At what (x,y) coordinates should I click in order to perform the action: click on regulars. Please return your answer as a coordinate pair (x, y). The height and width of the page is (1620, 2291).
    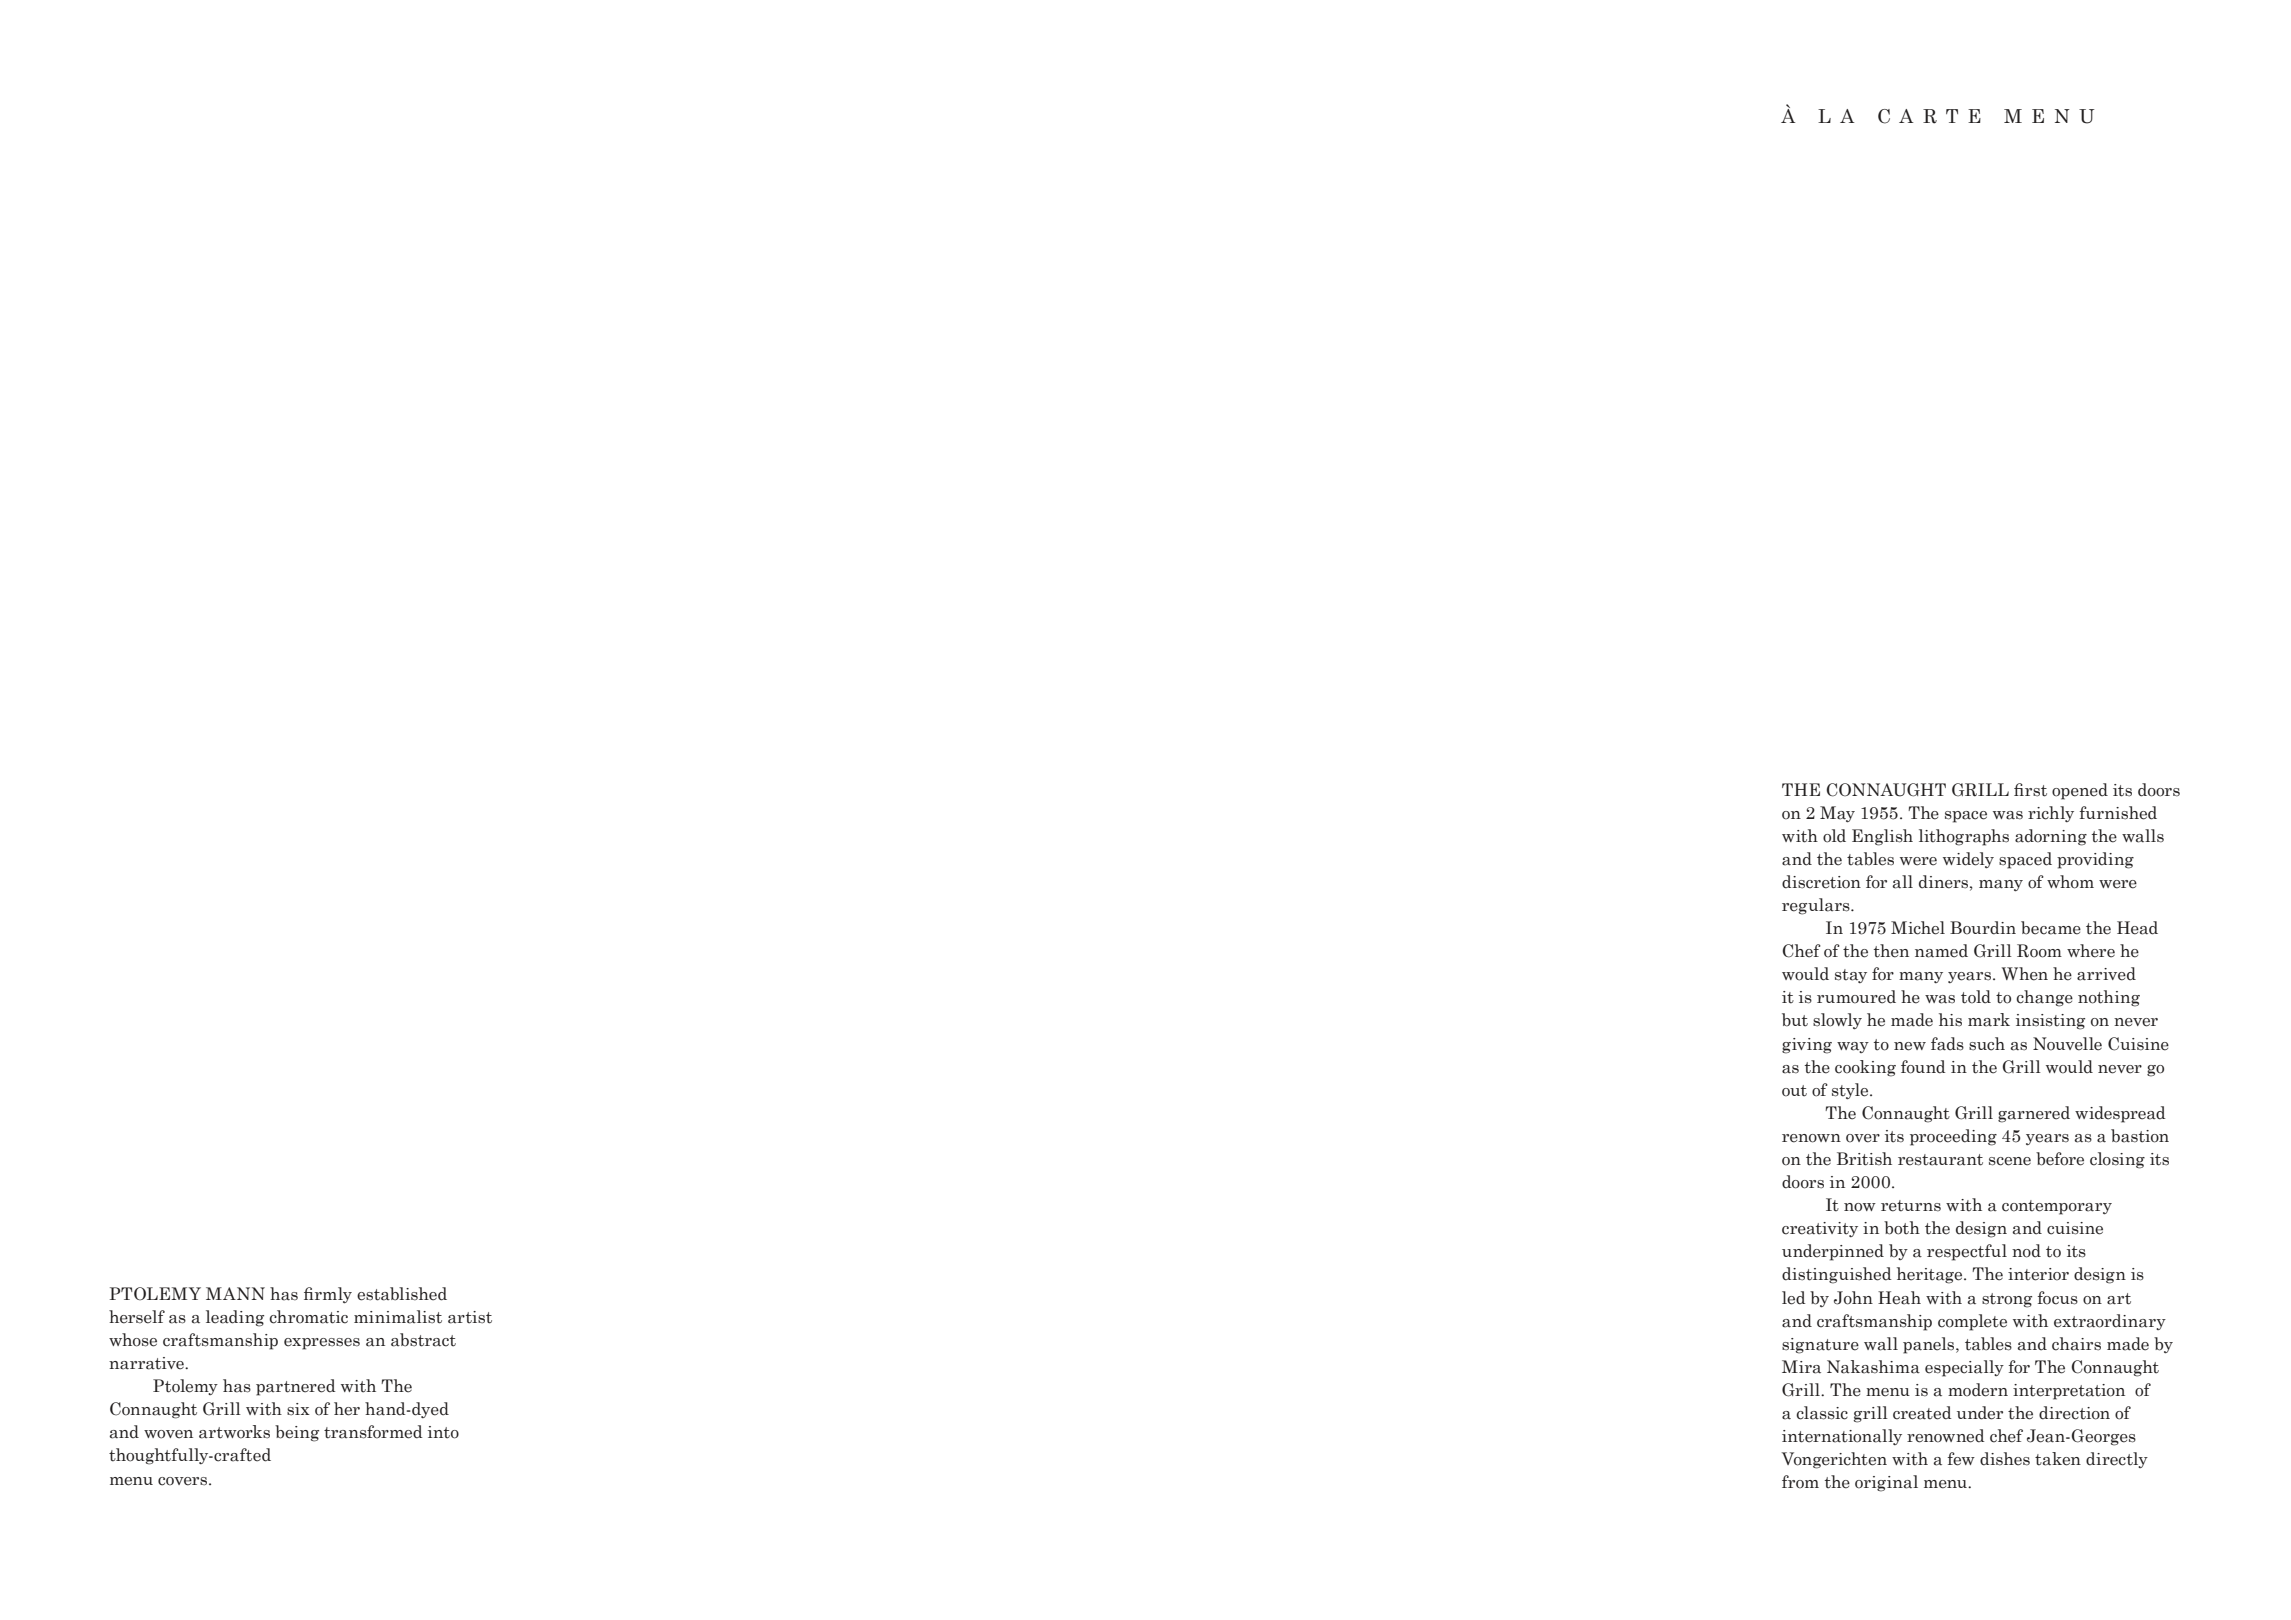
    Looking at the image, I should click on (1817, 906).
